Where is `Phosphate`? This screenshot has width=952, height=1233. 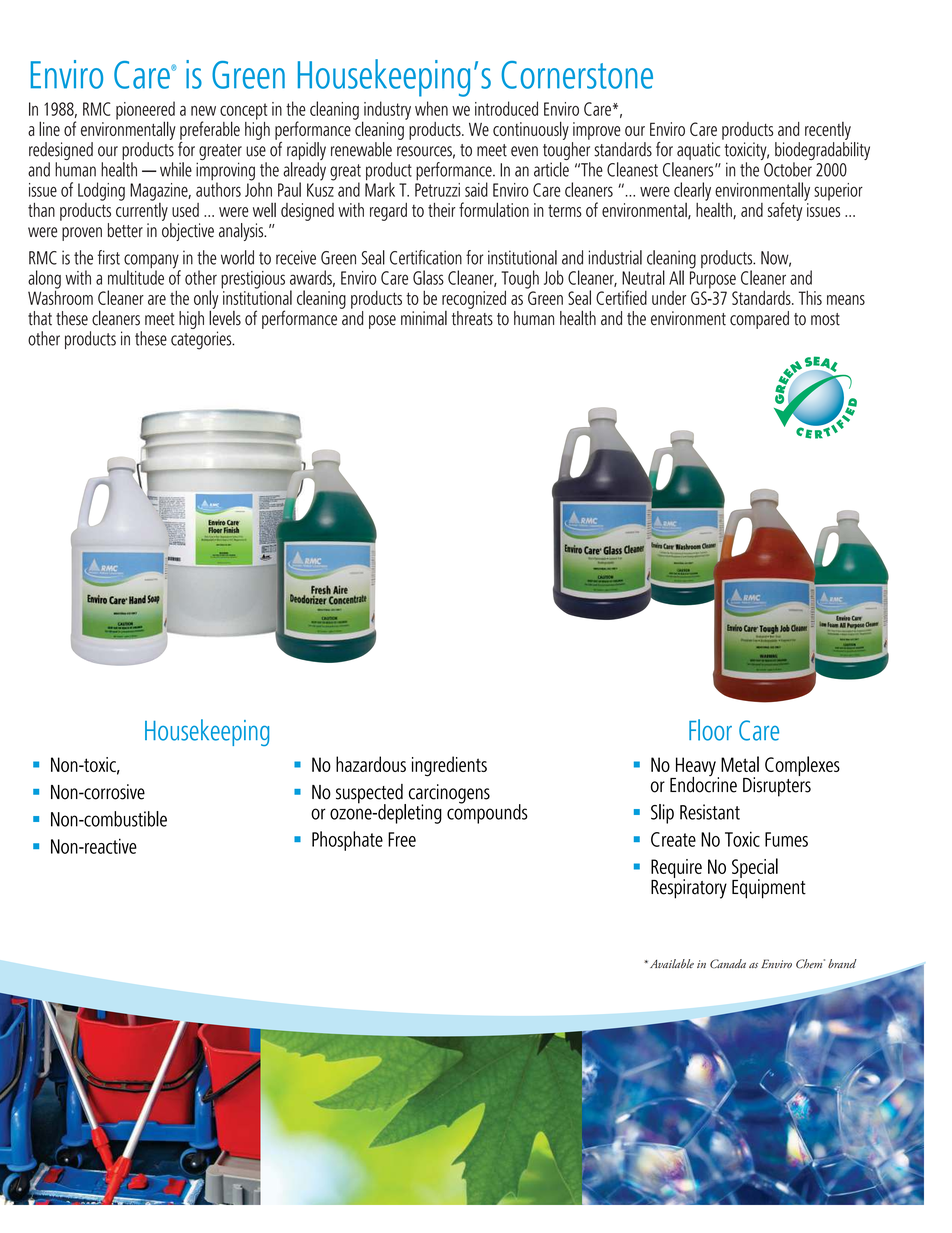
Phosphate is located at coordinates (347, 841).
